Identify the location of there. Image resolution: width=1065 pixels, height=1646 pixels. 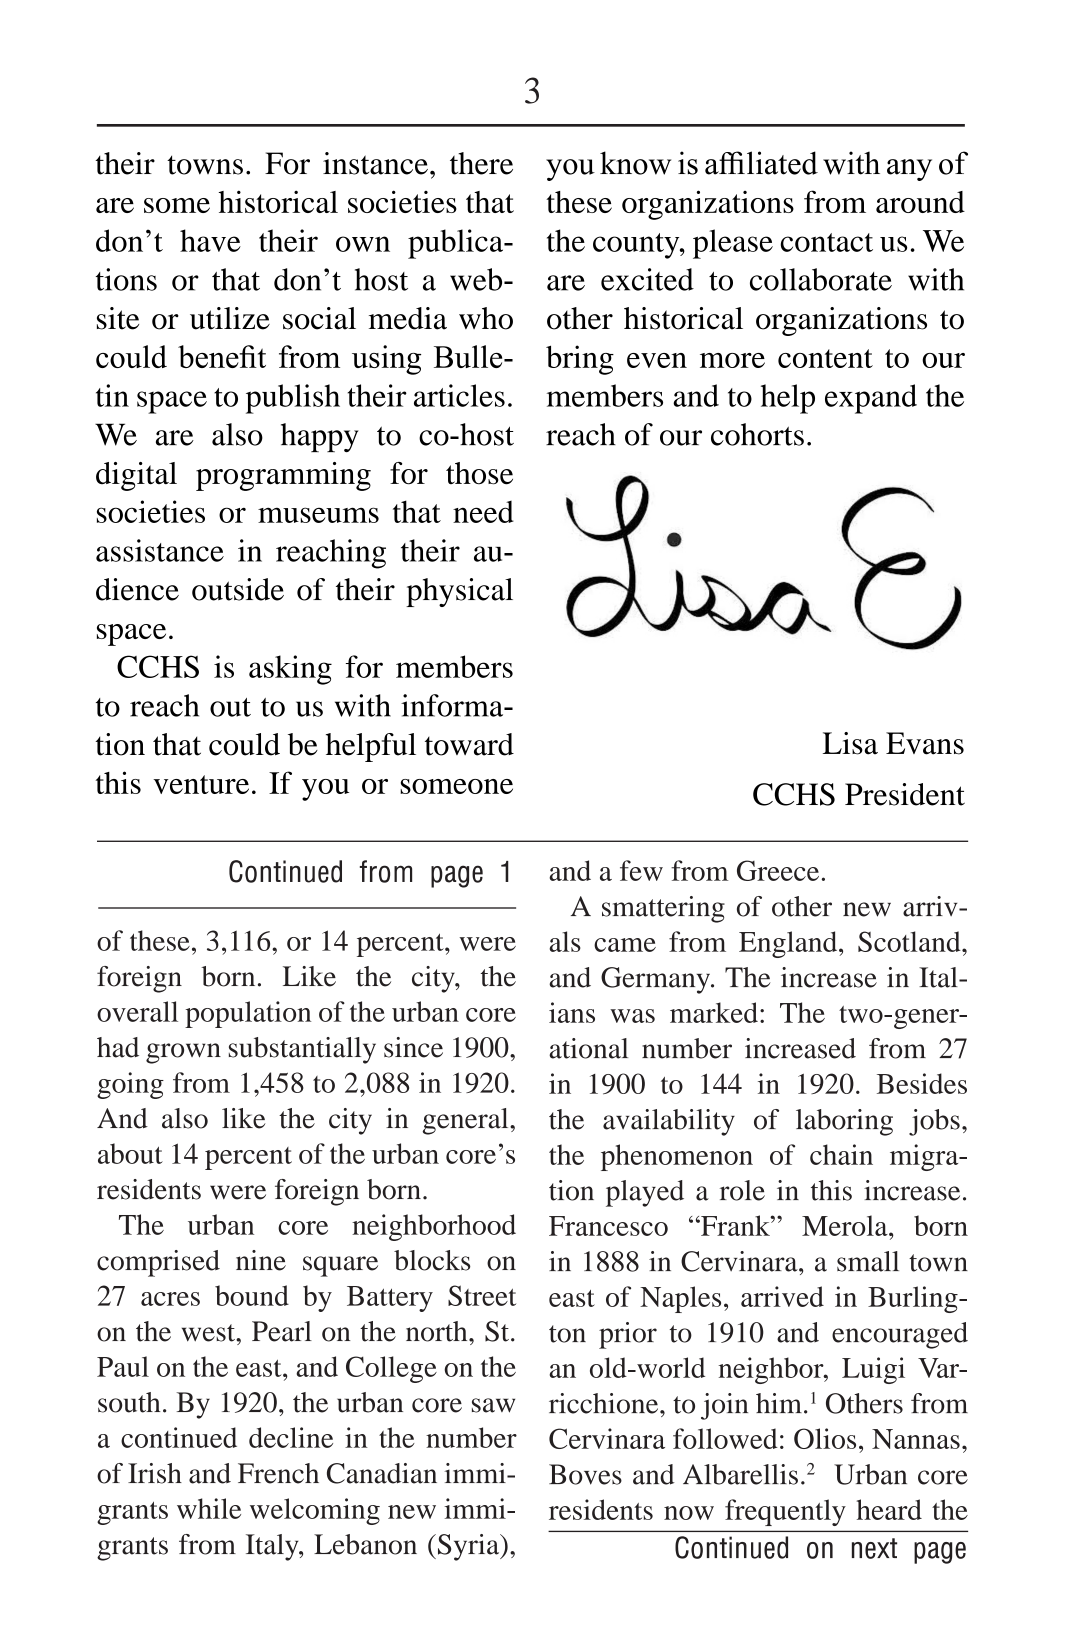
(481, 163).
